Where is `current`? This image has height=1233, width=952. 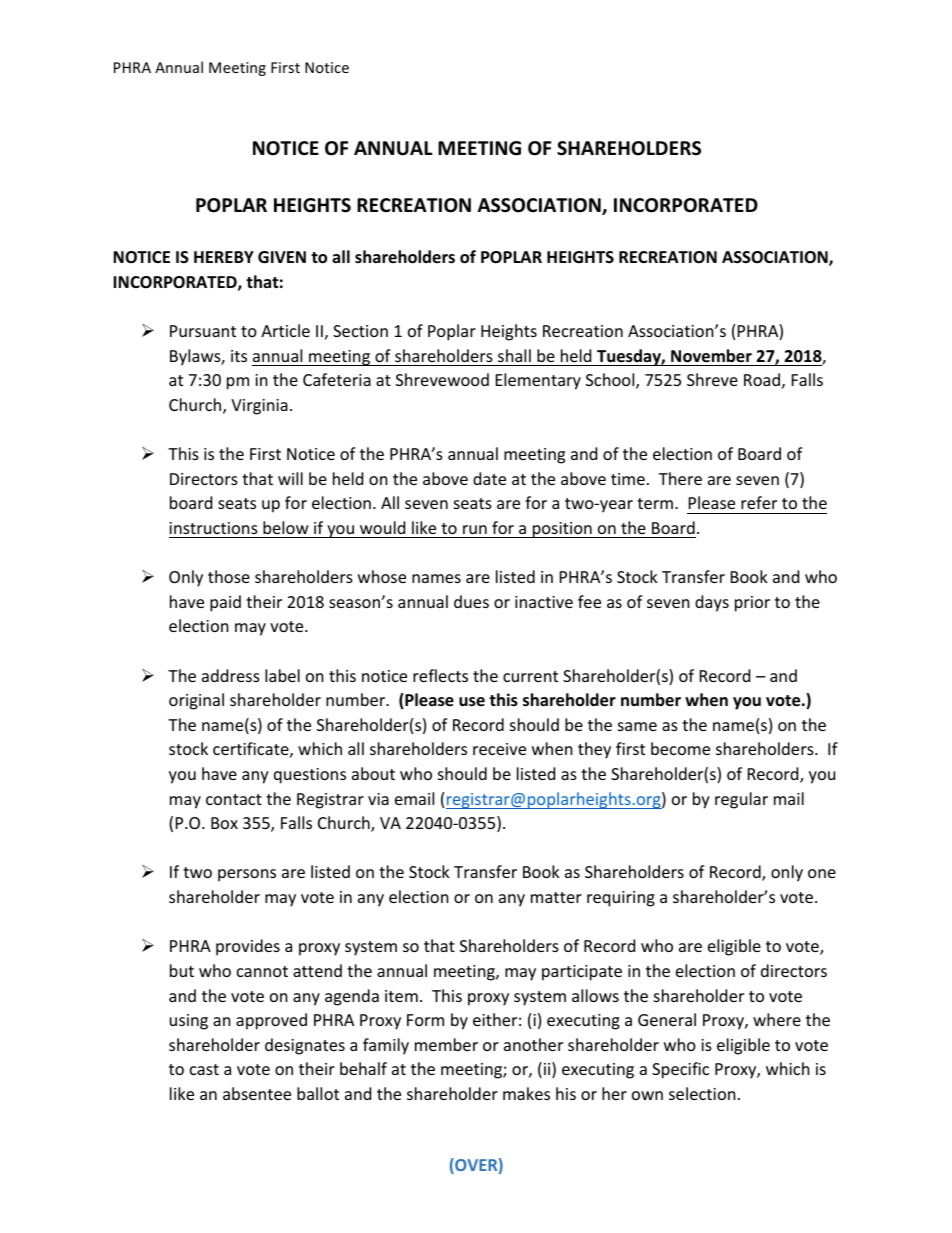
current is located at coordinates (530, 676).
